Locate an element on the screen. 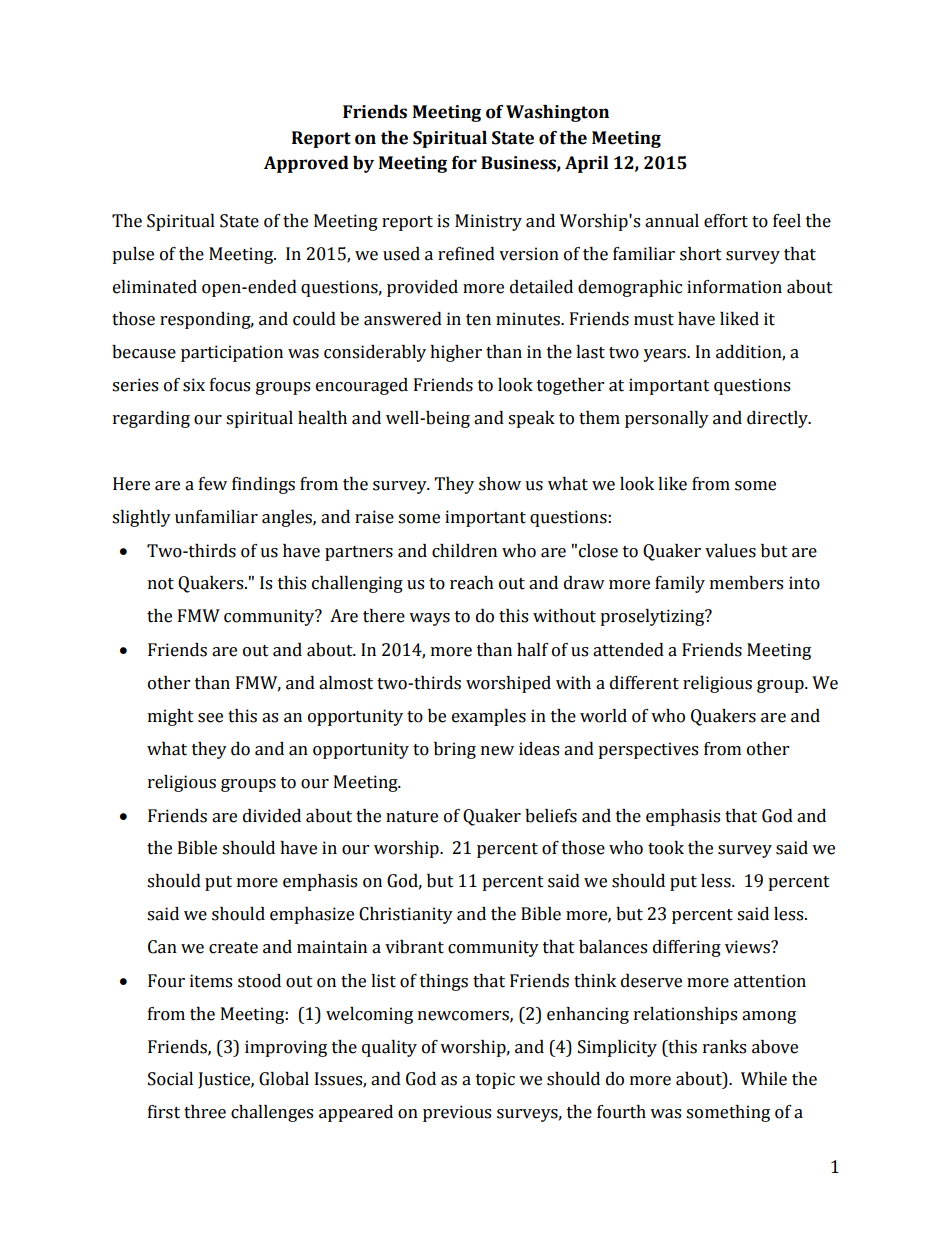  members is located at coordinates (746, 583).
